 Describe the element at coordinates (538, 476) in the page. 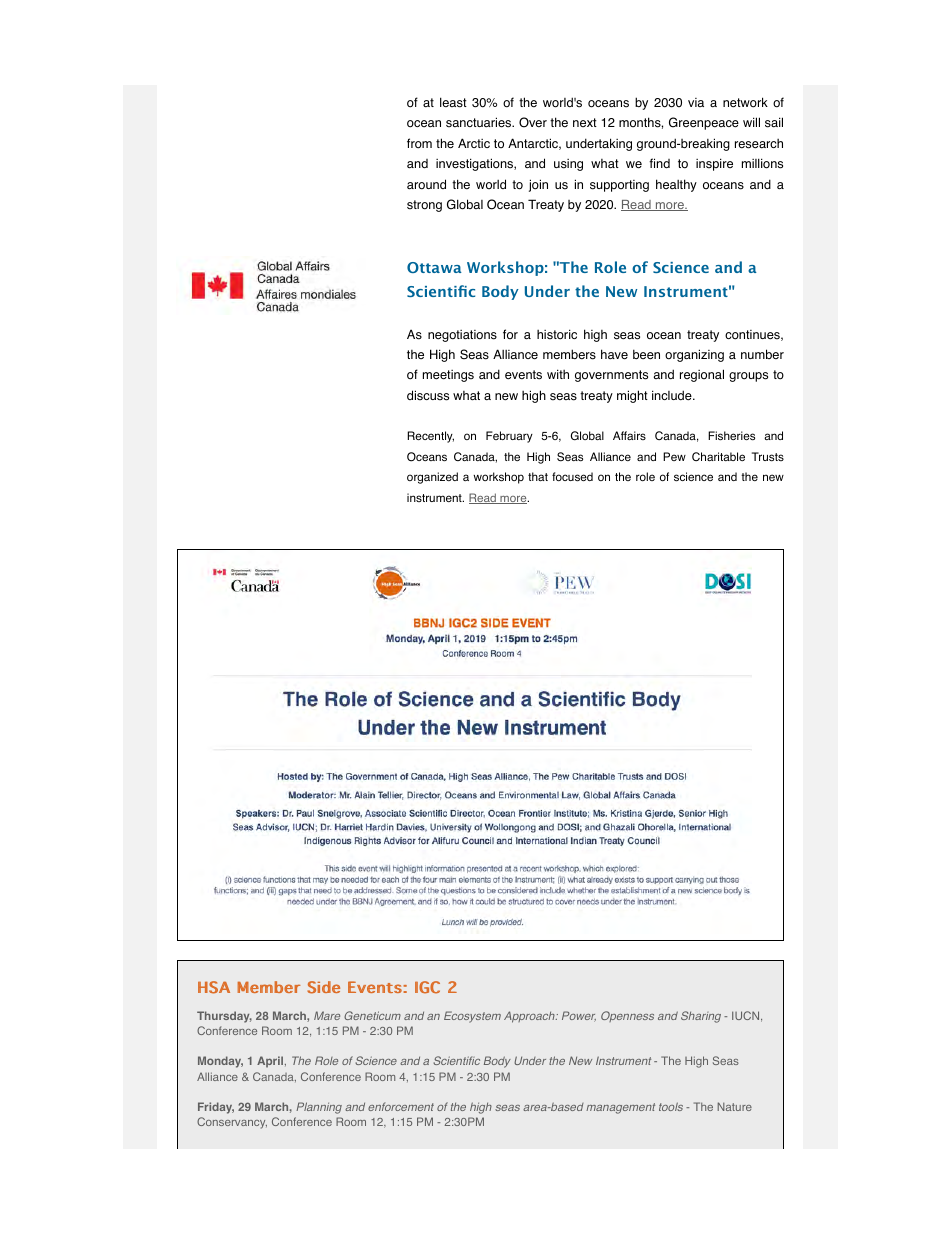

I see `that` at that location.
